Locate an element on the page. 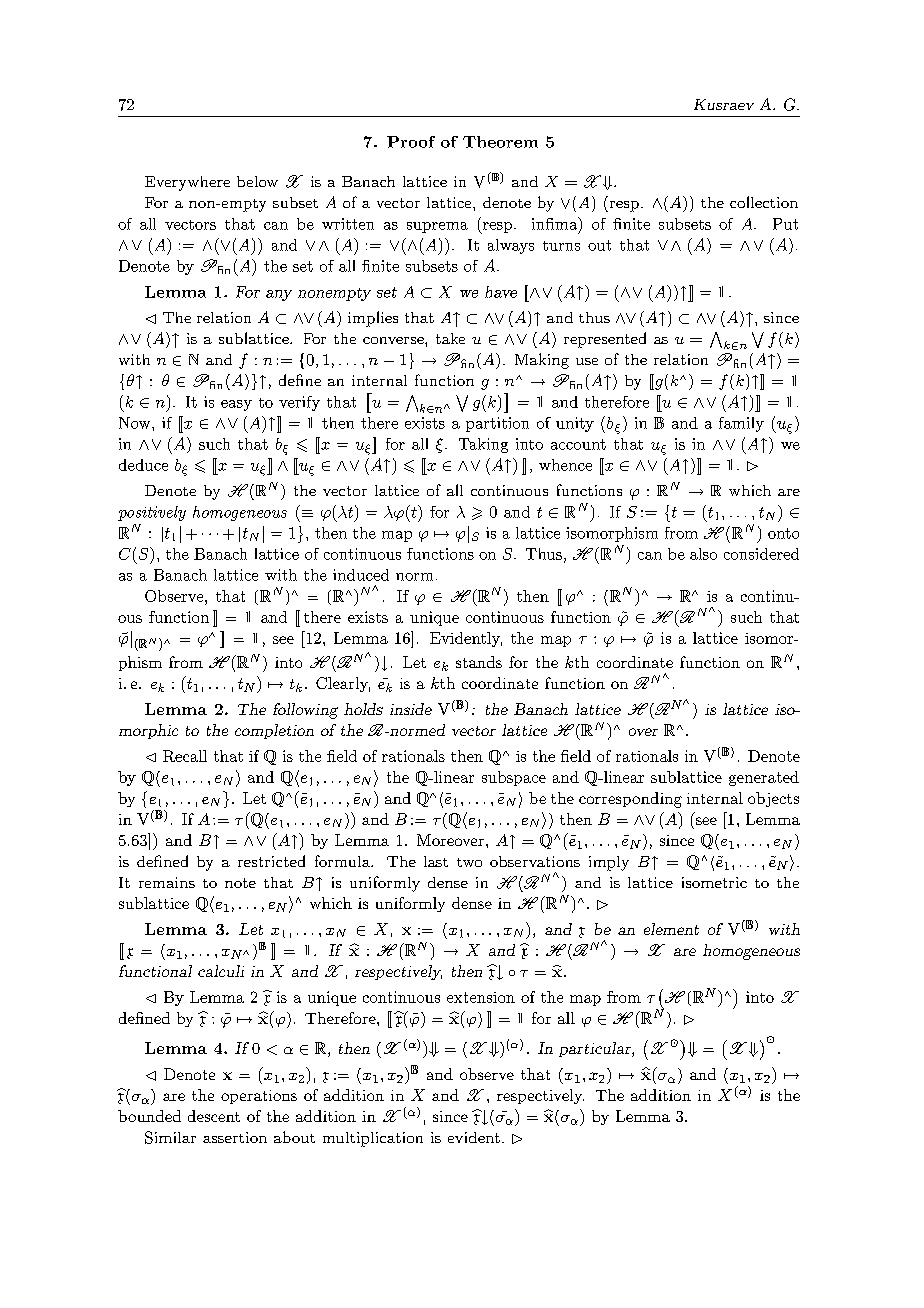  also is located at coordinates (703, 554).
